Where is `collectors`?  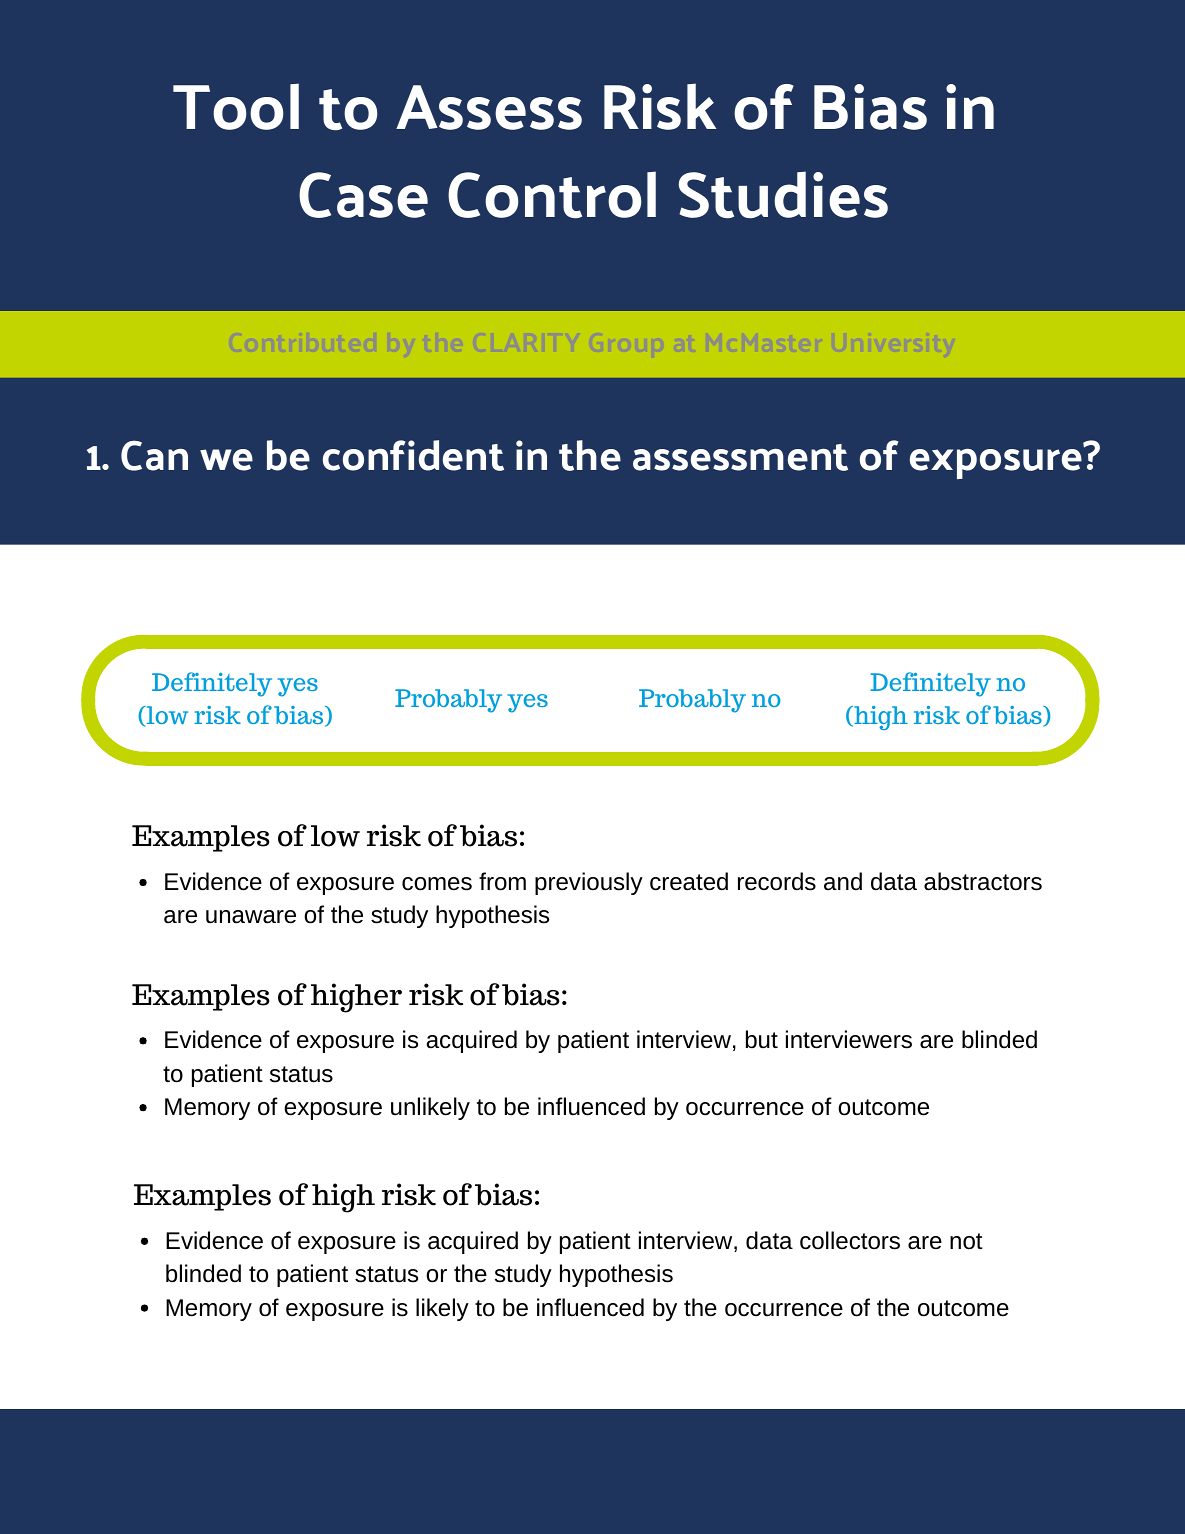 collectors is located at coordinates (850, 1240).
